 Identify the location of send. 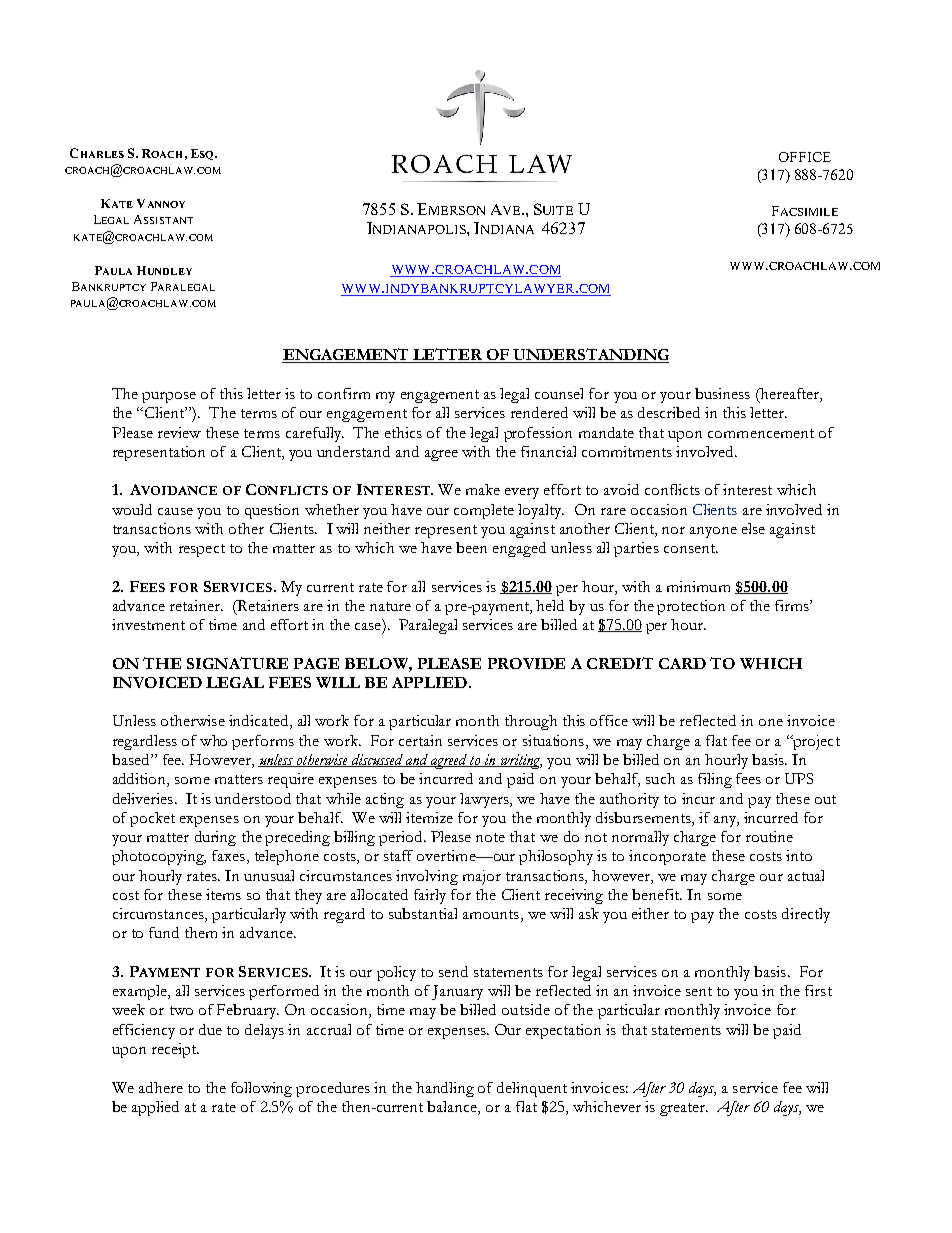
(453, 971).
